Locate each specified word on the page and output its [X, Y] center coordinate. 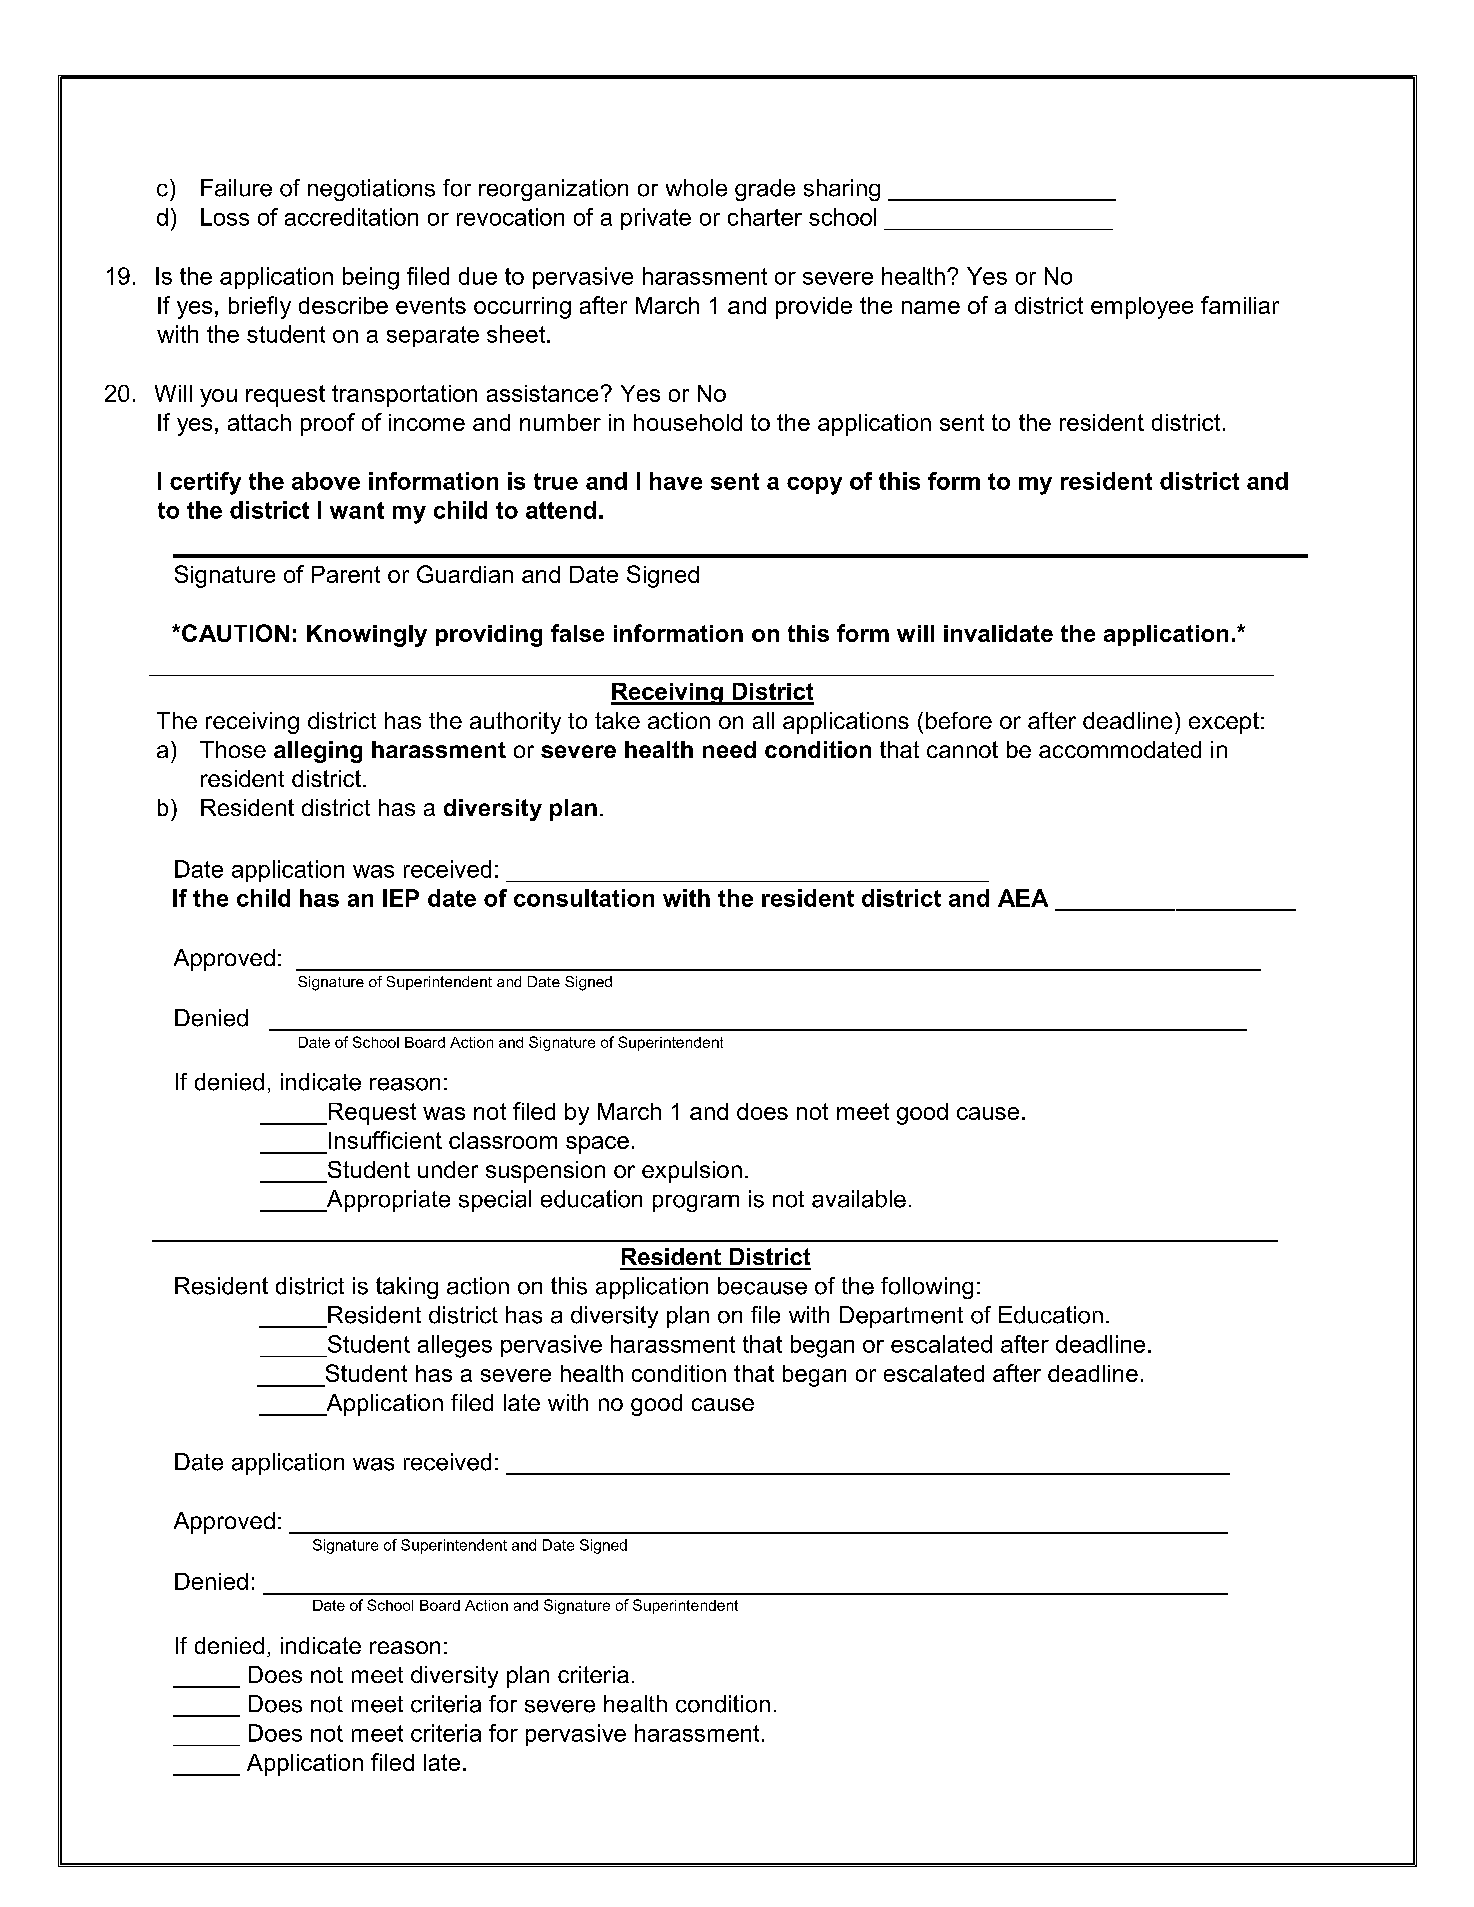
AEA [1023, 898]
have [676, 481]
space [597, 1145]
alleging [318, 752]
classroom [503, 1140]
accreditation [351, 217]
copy [814, 486]
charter [765, 217]
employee [1142, 308]
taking [407, 1288]
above [326, 481]
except [1224, 723]
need [729, 749]
